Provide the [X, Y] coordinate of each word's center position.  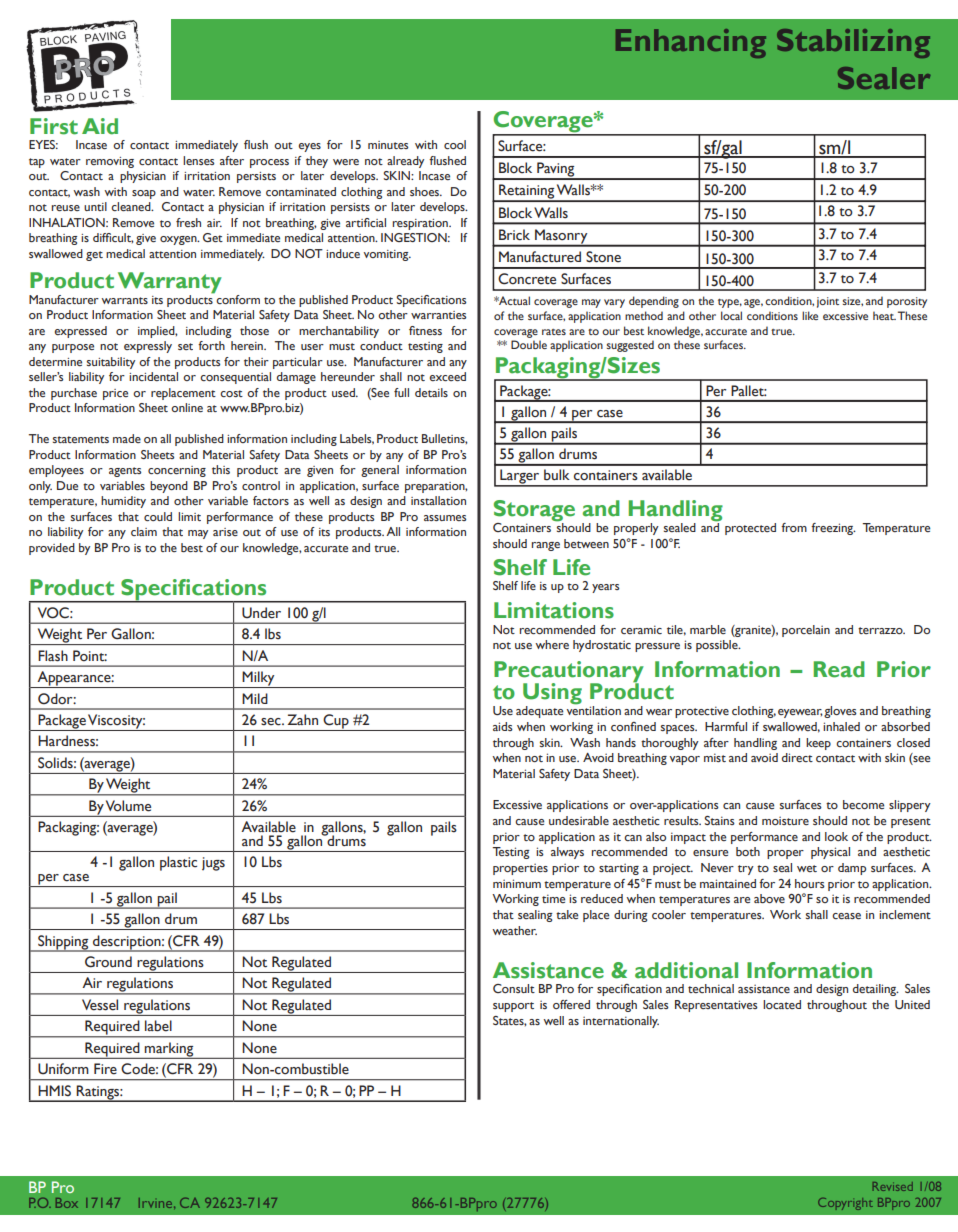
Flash [53, 656]
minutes [388, 145]
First [54, 126]
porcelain [806, 631]
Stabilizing [853, 43]
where [552, 644]
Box [67, 1203]
